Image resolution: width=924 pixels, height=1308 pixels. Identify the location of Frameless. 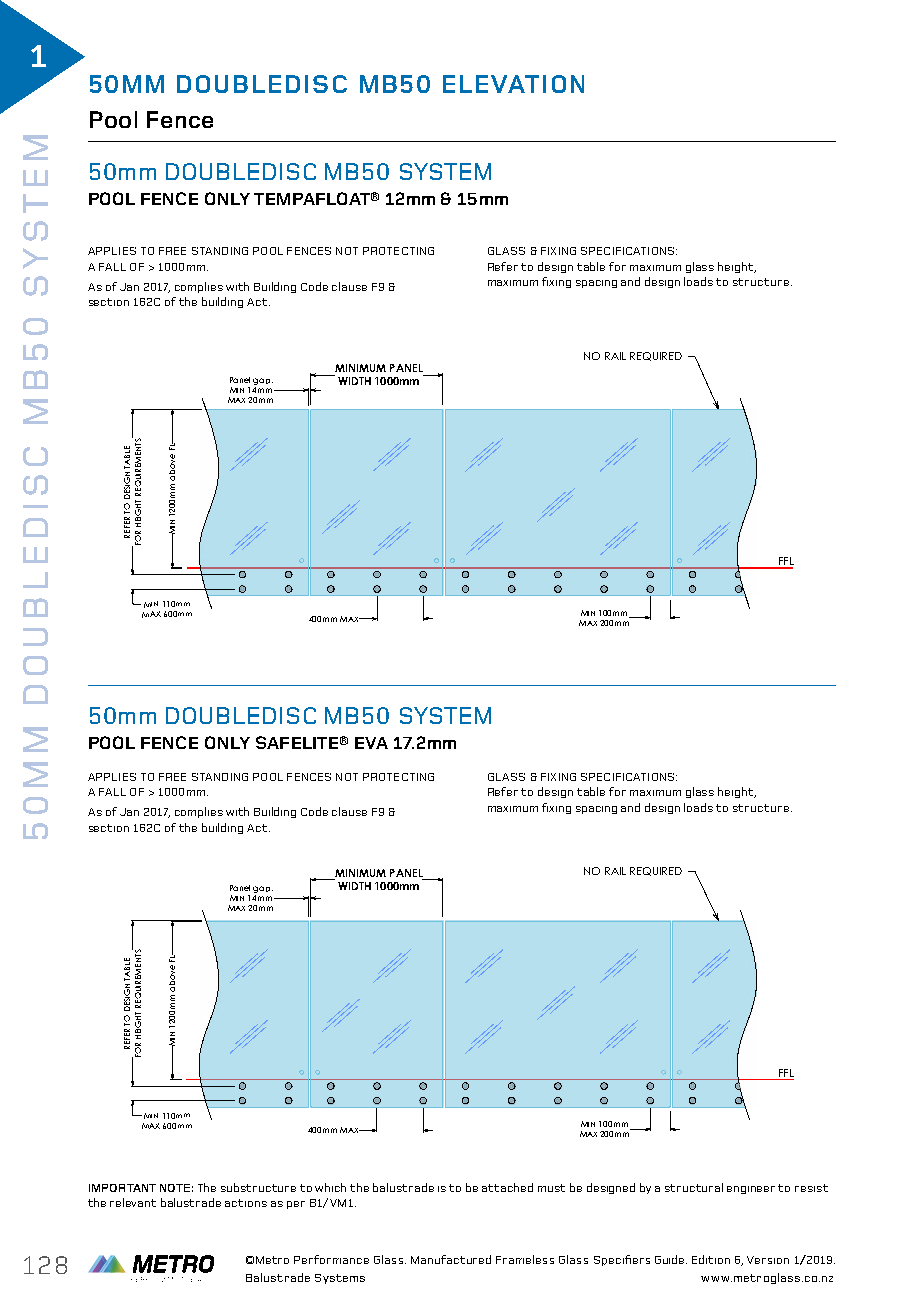
(525, 1259).
